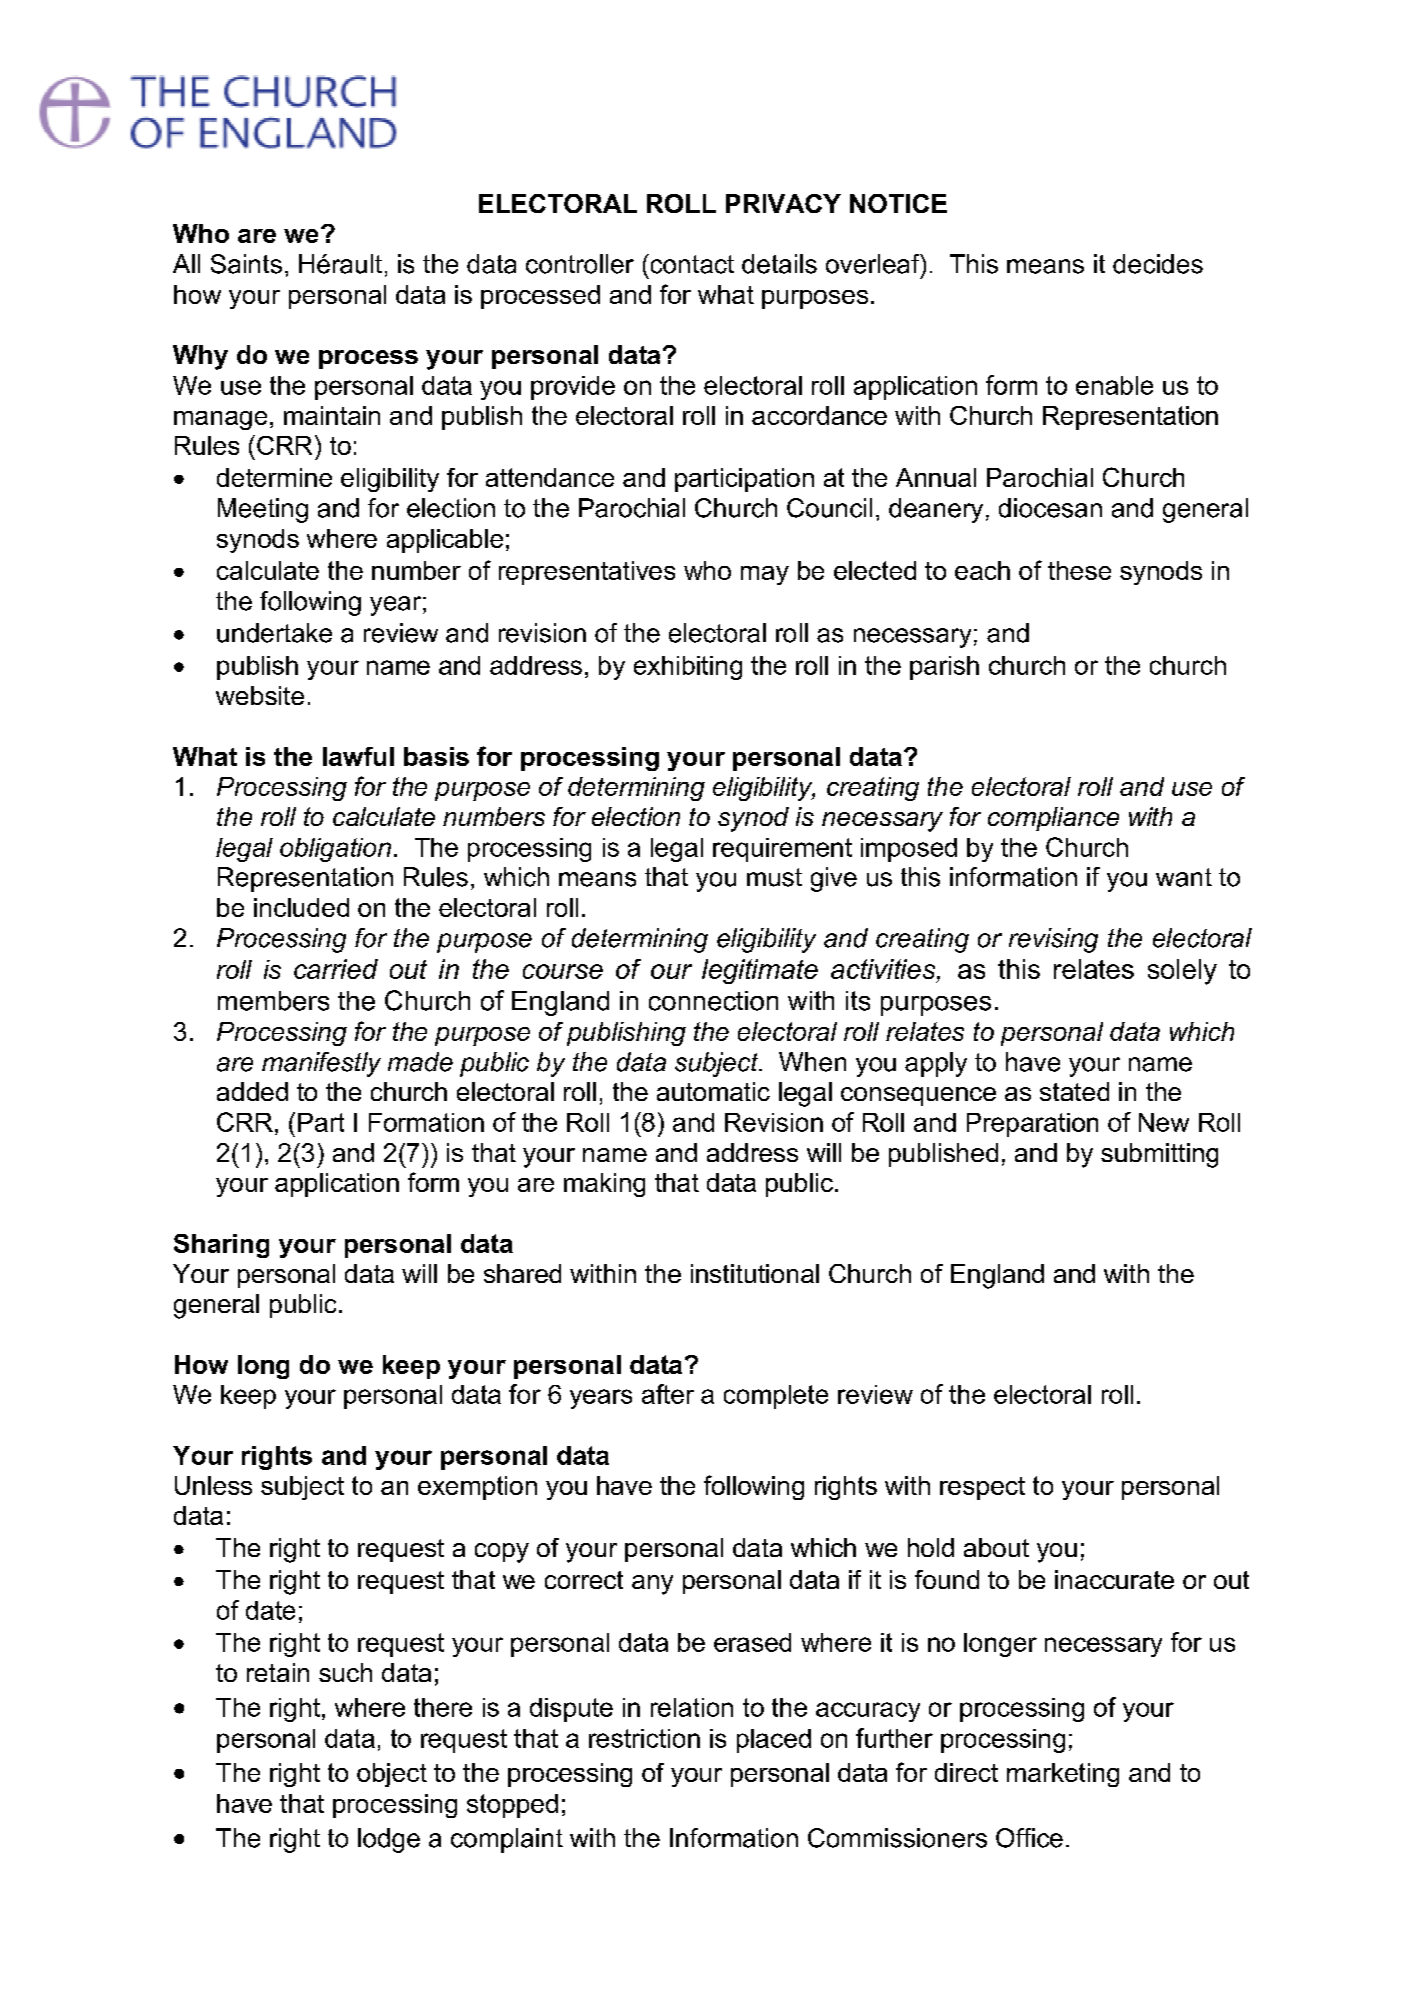 The height and width of the page is (2014, 1423). I want to click on institutional, so click(755, 1273).
